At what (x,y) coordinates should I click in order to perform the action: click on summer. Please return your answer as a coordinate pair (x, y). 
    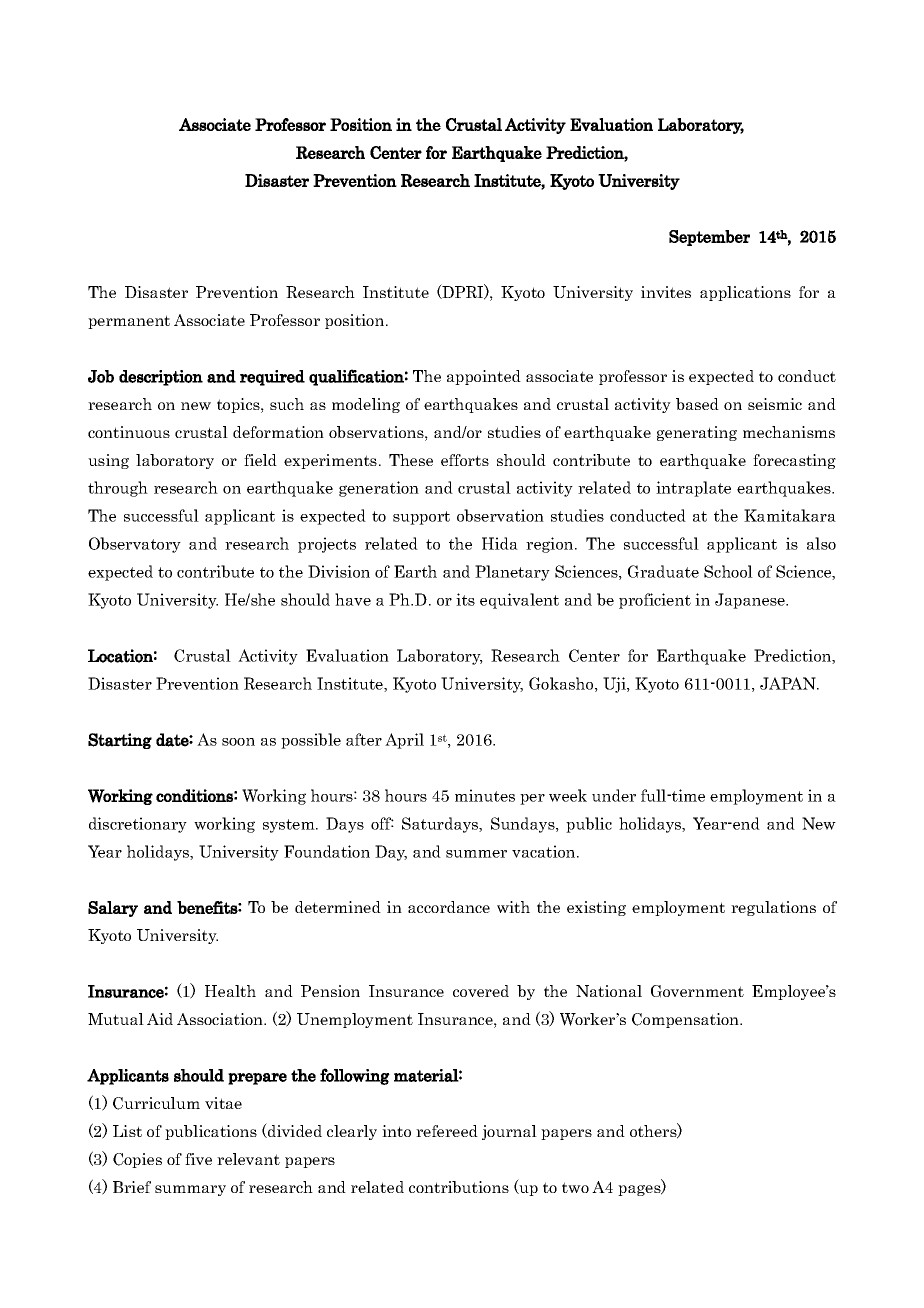
    Looking at the image, I should click on (476, 854).
